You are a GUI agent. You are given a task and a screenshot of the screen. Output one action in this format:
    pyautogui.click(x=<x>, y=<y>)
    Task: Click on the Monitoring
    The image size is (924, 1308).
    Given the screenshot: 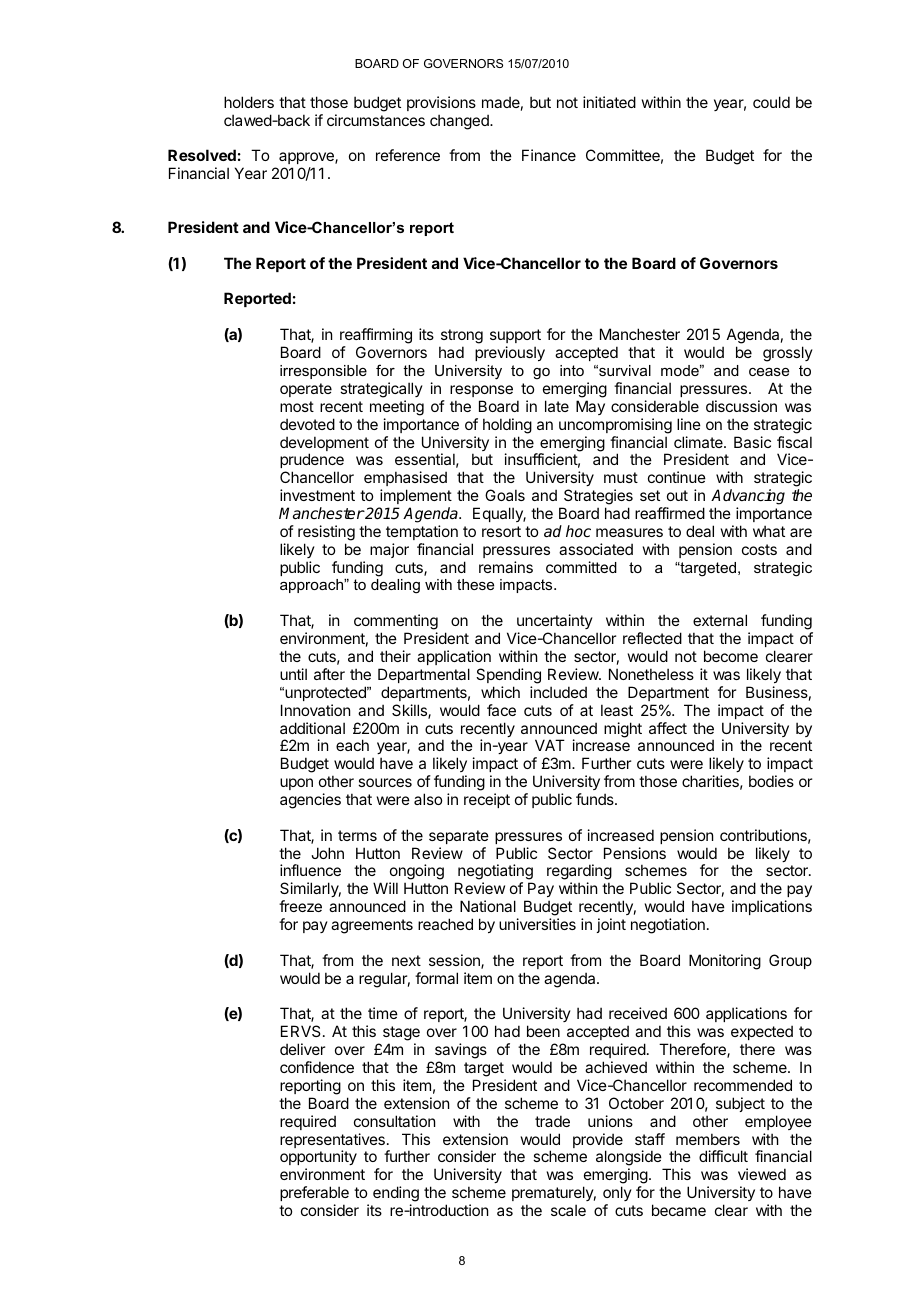 What is the action you would take?
    pyautogui.click(x=725, y=962)
